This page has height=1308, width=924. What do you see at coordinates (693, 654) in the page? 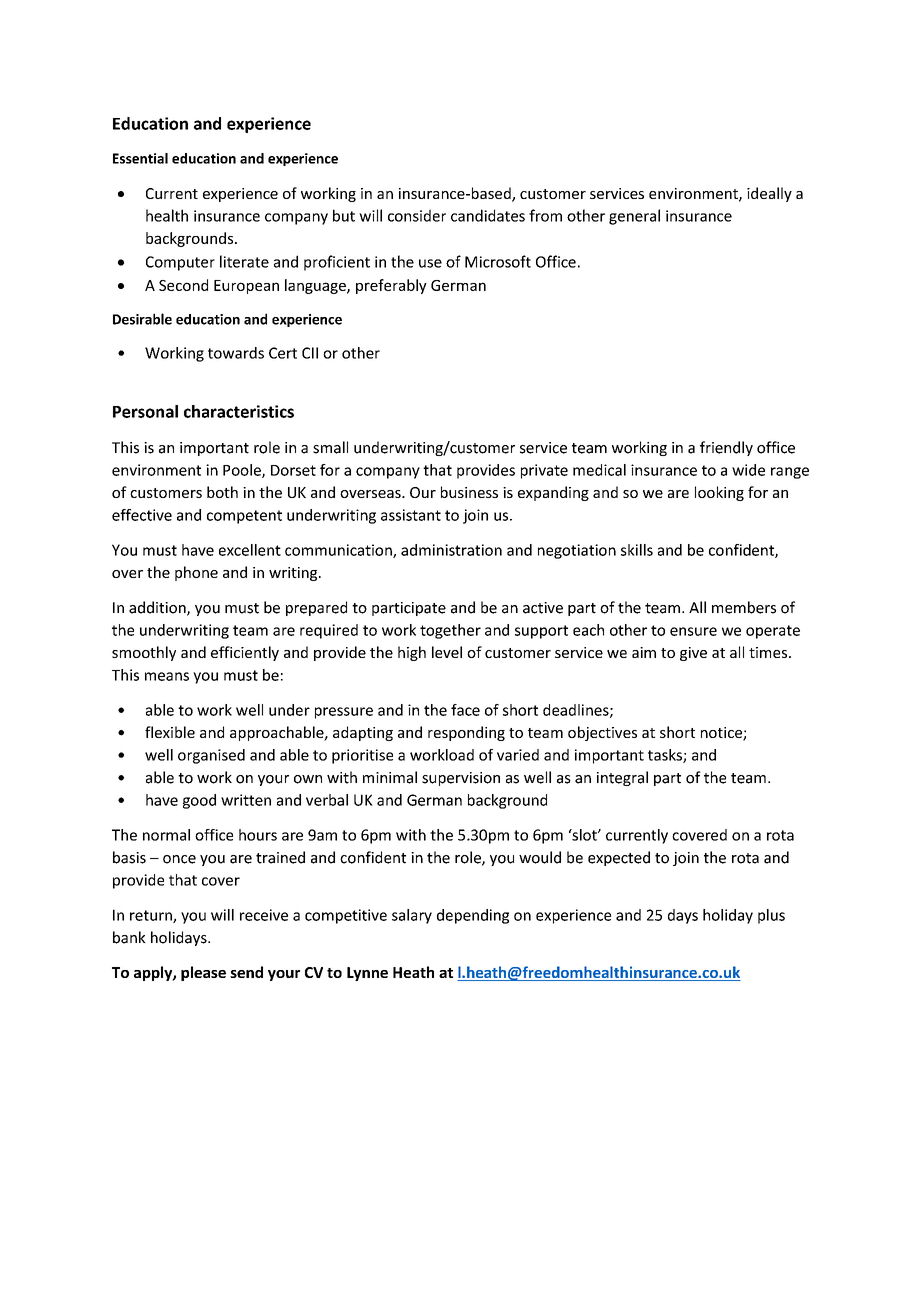
I see `give` at bounding box center [693, 654].
